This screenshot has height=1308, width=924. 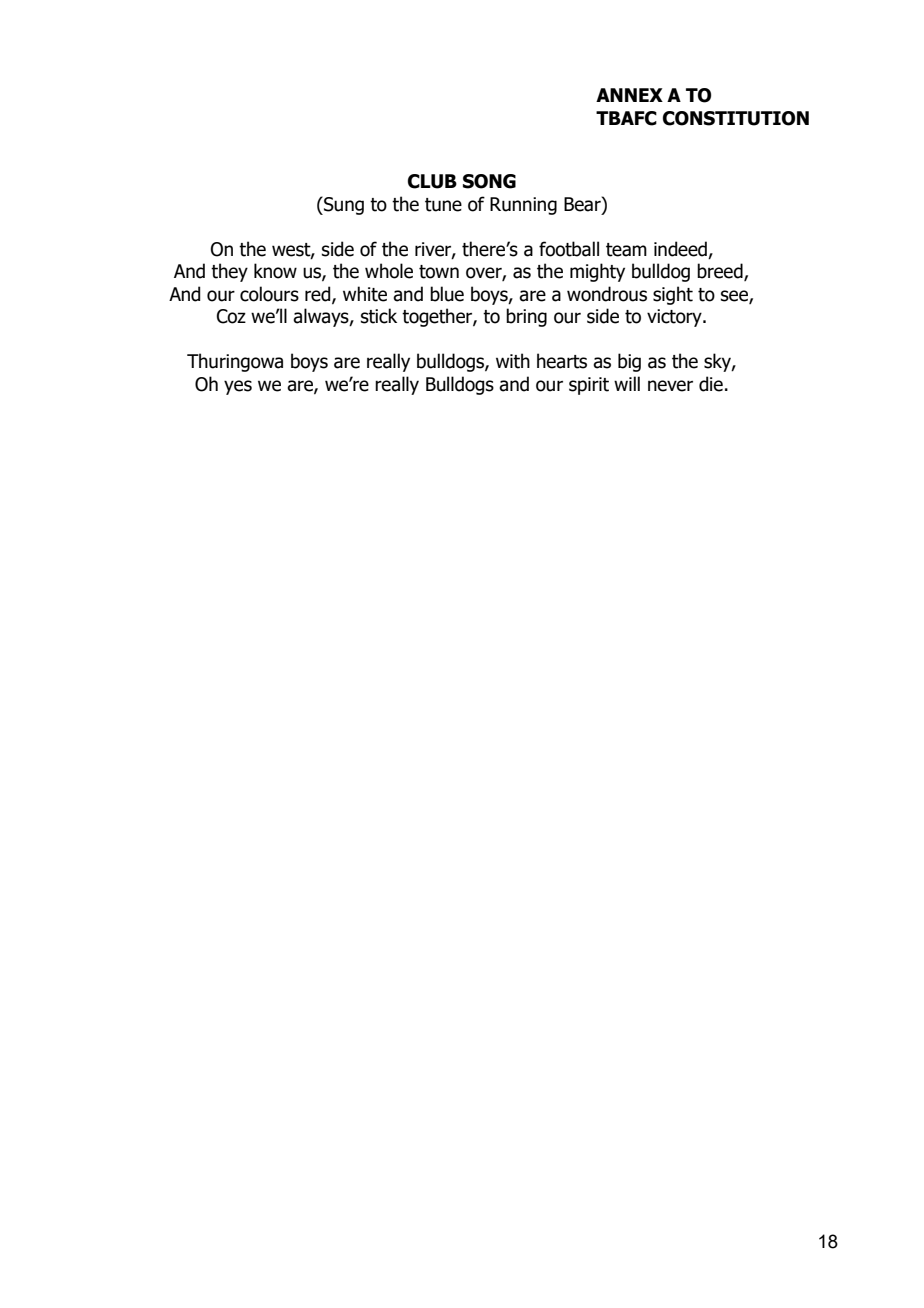 I want to click on know, so click(x=275, y=271).
